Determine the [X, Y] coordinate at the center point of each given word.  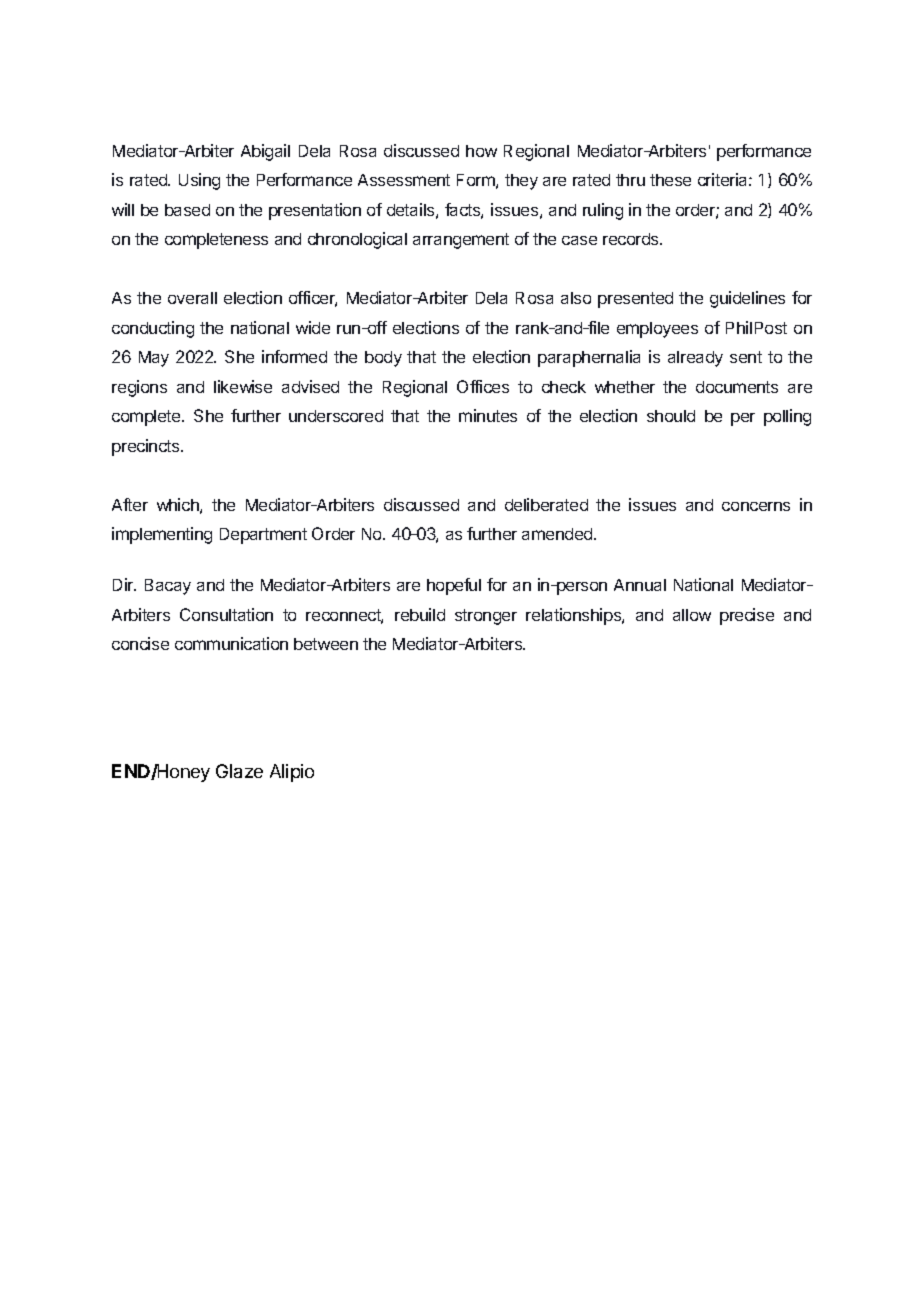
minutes [488, 415]
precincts [147, 447]
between [326, 644]
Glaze [239, 771]
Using [199, 181]
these [670, 180]
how [481, 151]
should [671, 416]
